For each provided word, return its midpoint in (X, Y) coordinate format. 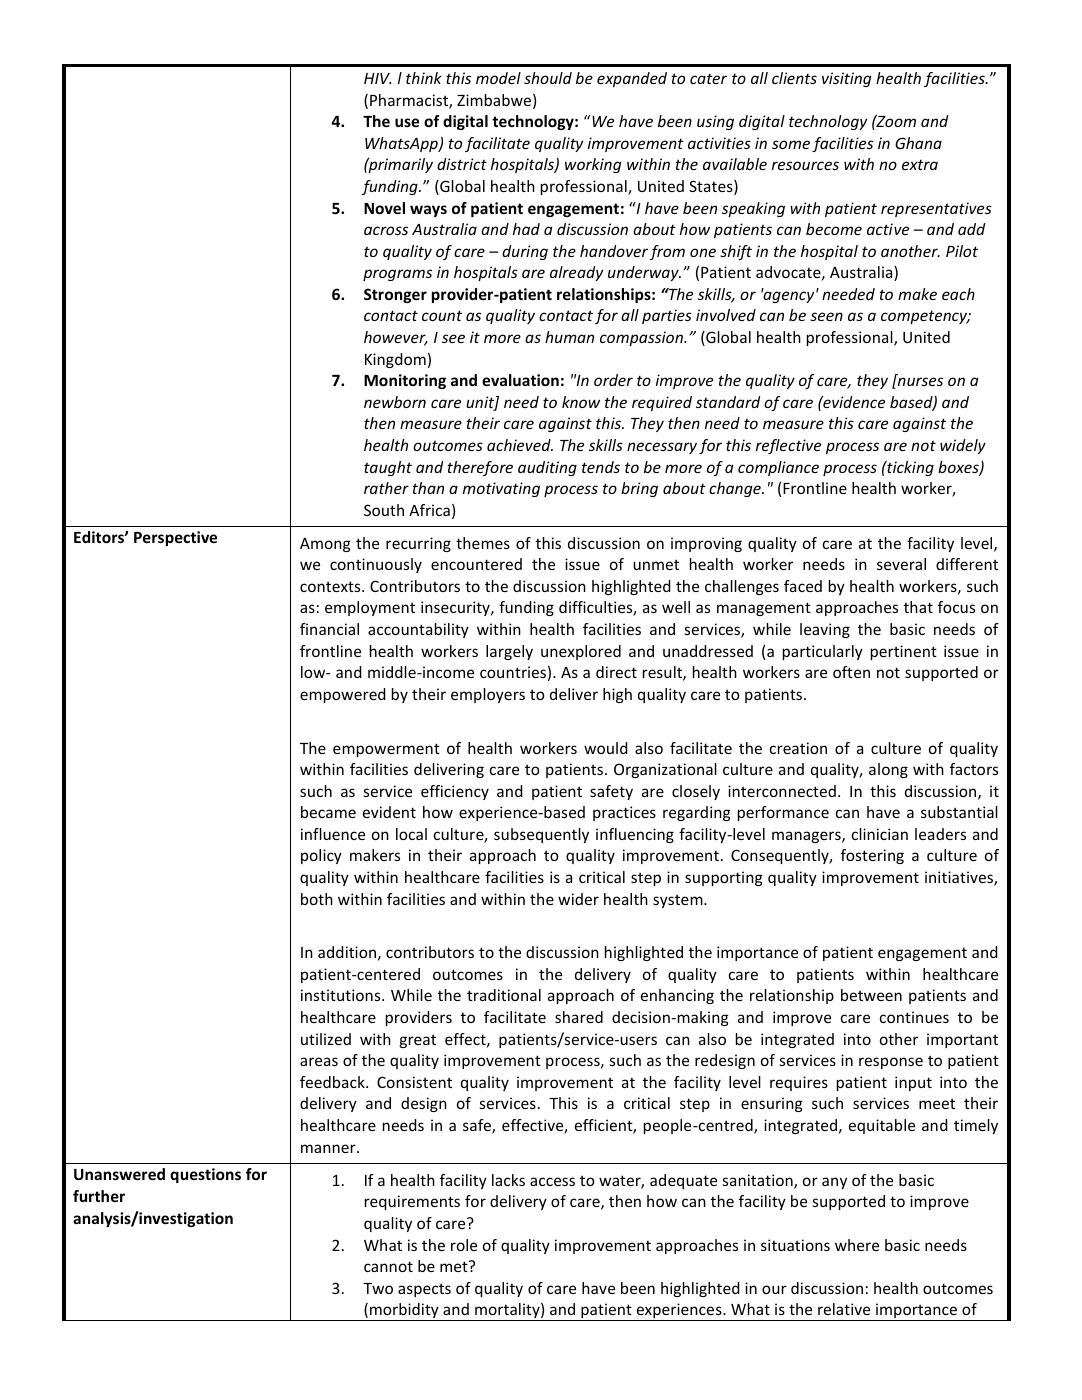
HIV (378, 78)
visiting (846, 79)
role (464, 1245)
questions (205, 1175)
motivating (501, 489)
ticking (909, 468)
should (548, 78)
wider (578, 899)
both (317, 899)
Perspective (175, 538)
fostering (872, 856)
